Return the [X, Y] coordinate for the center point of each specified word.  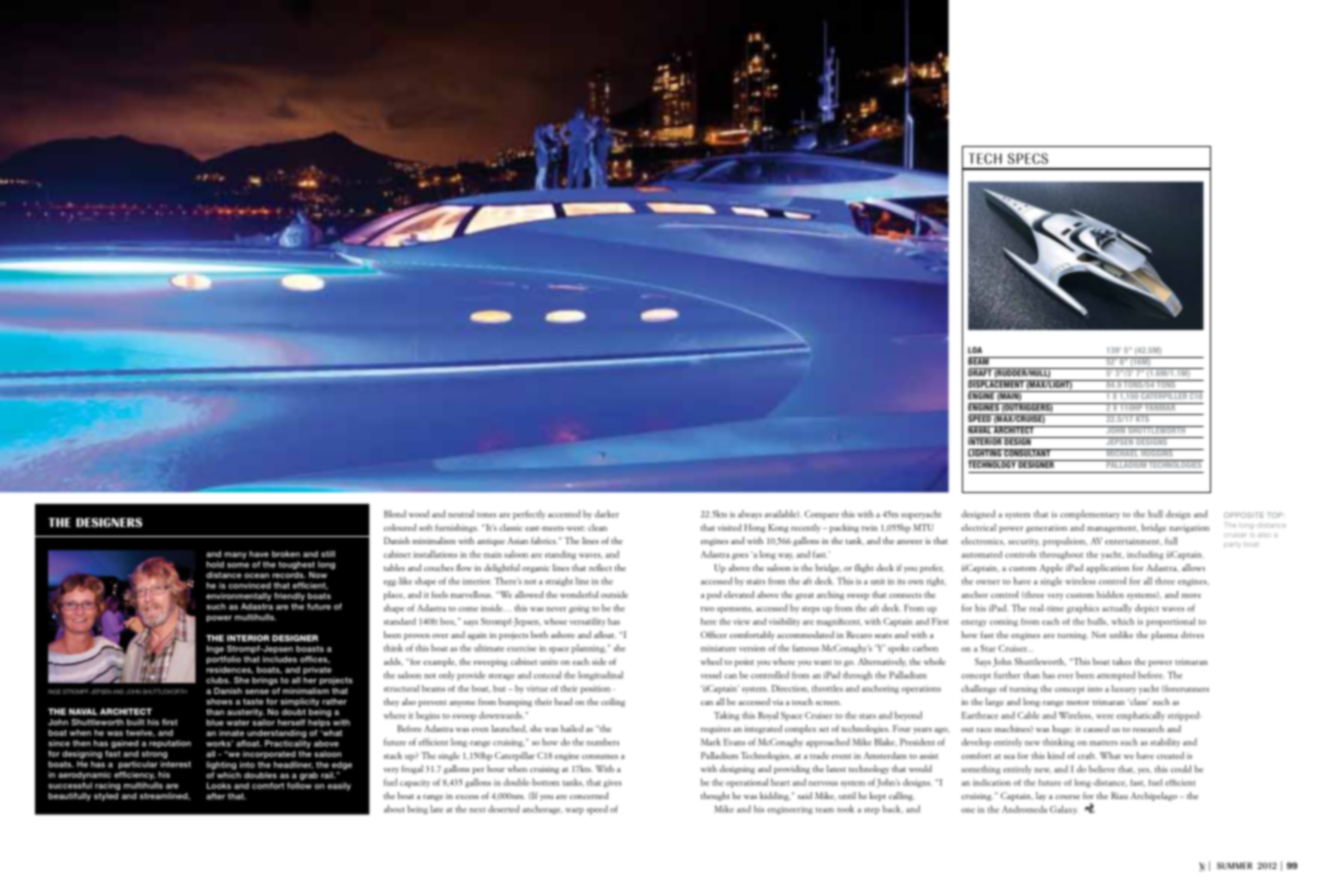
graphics [1083, 609]
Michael [1122, 453]
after [215, 796]
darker [607, 514]
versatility [587, 622]
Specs [1028, 158]
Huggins [1157, 453]
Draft [981, 372]
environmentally [238, 597]
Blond [395, 514]
